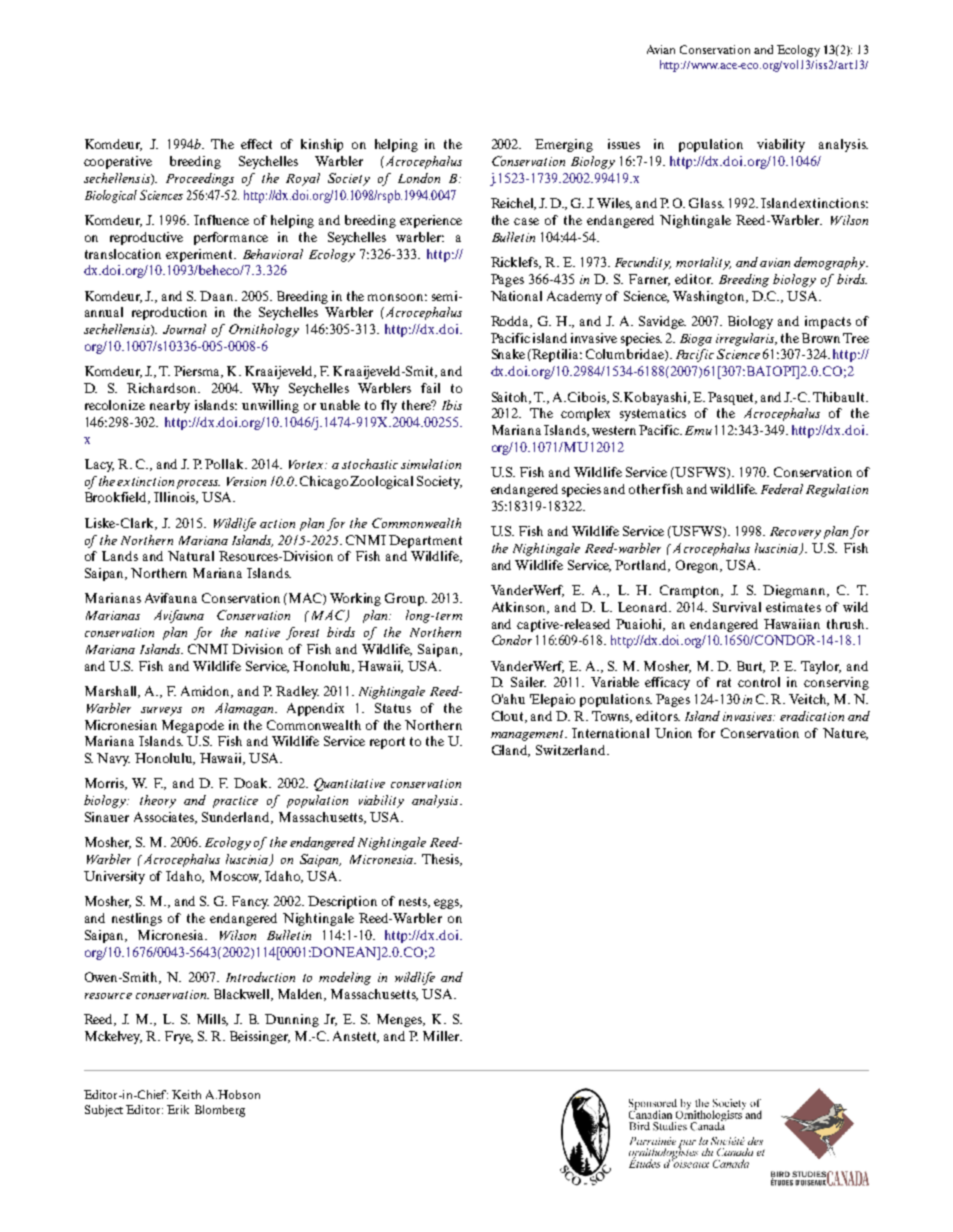  I want to click on Group, so click(406, 599).
